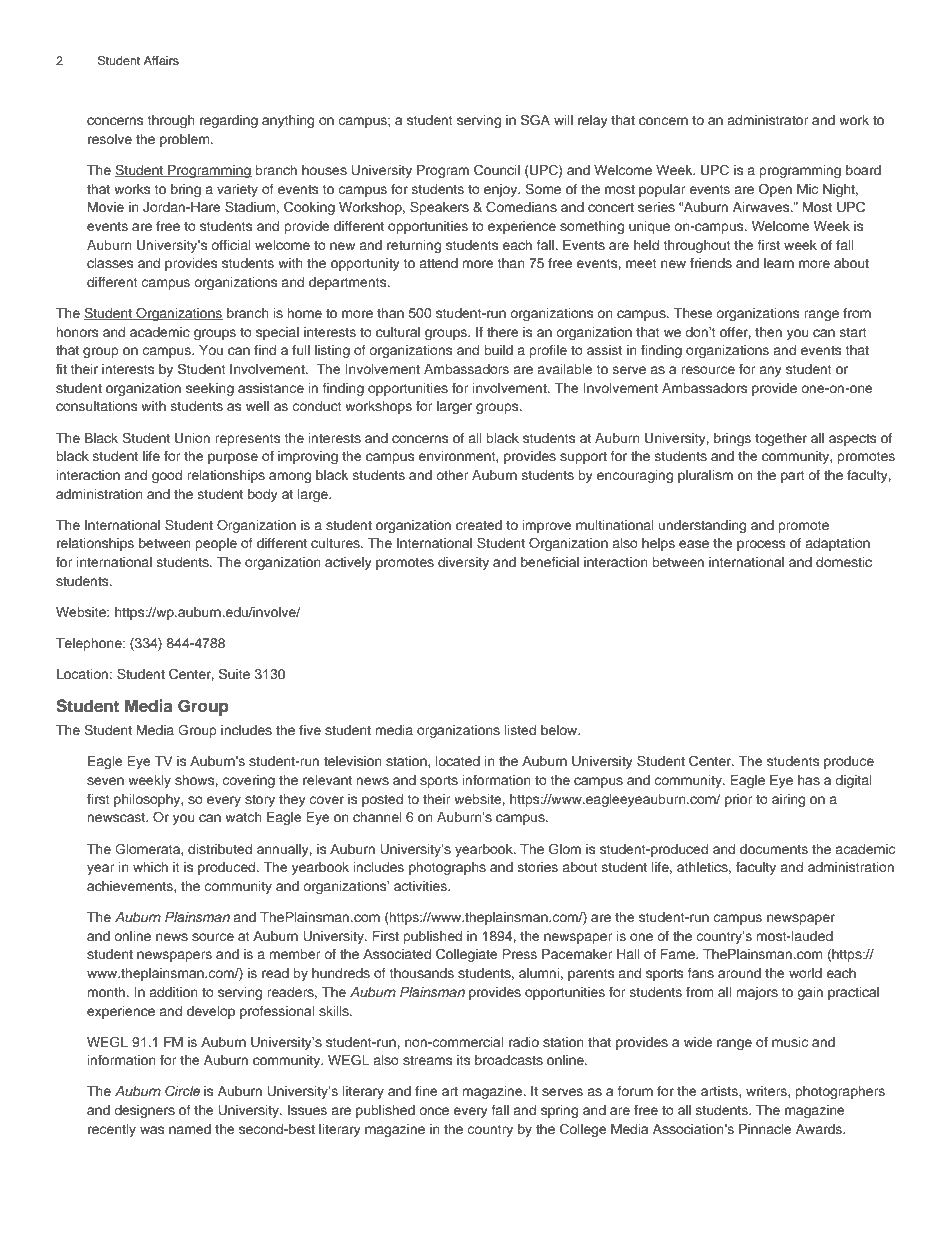 Image resolution: width=952 pixels, height=1233 pixels. Describe the element at coordinates (144, 1111) in the screenshot. I see `designers` at that location.
